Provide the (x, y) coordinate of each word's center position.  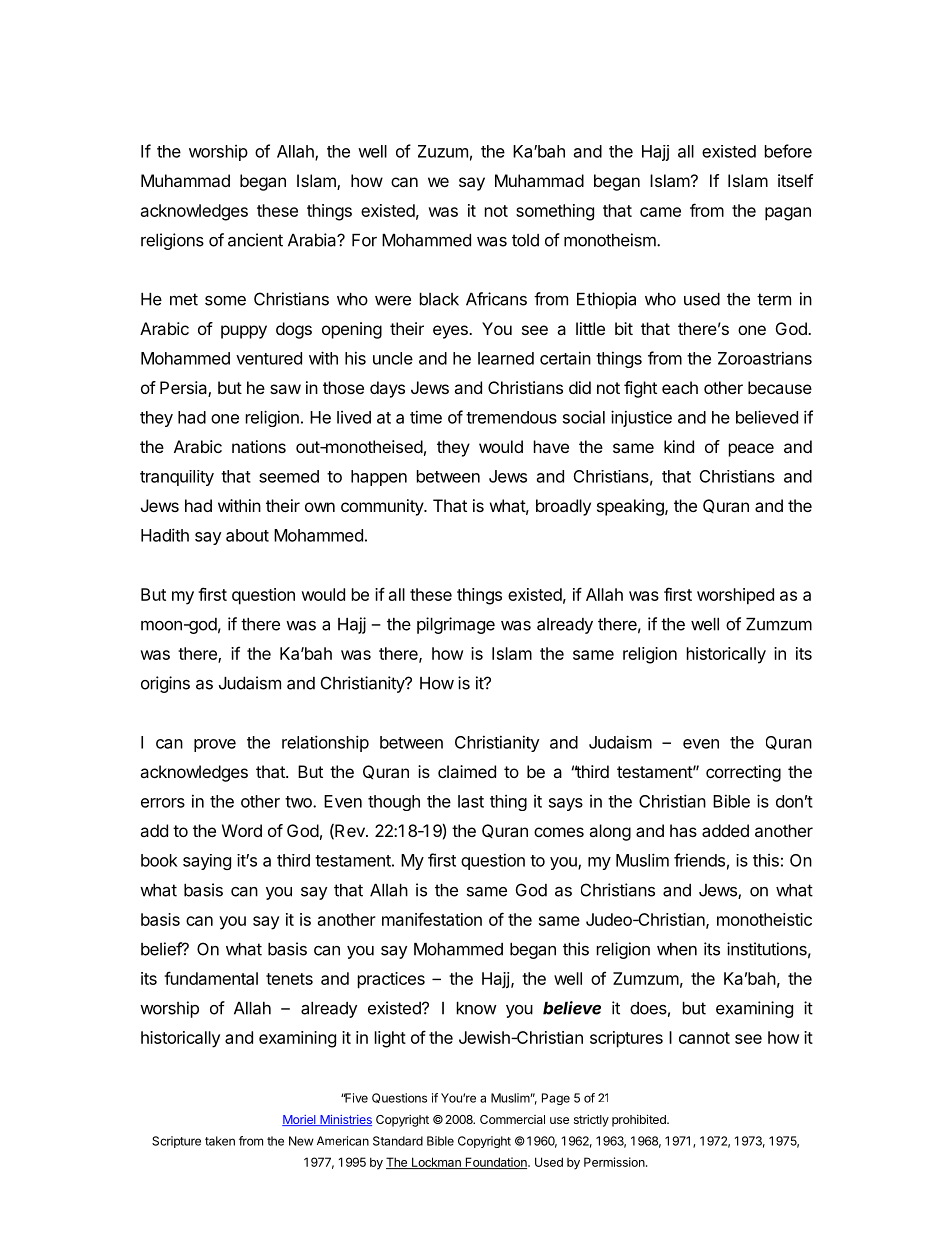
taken (220, 1141)
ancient (255, 240)
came (660, 212)
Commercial (512, 1119)
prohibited (640, 1120)
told (525, 240)
